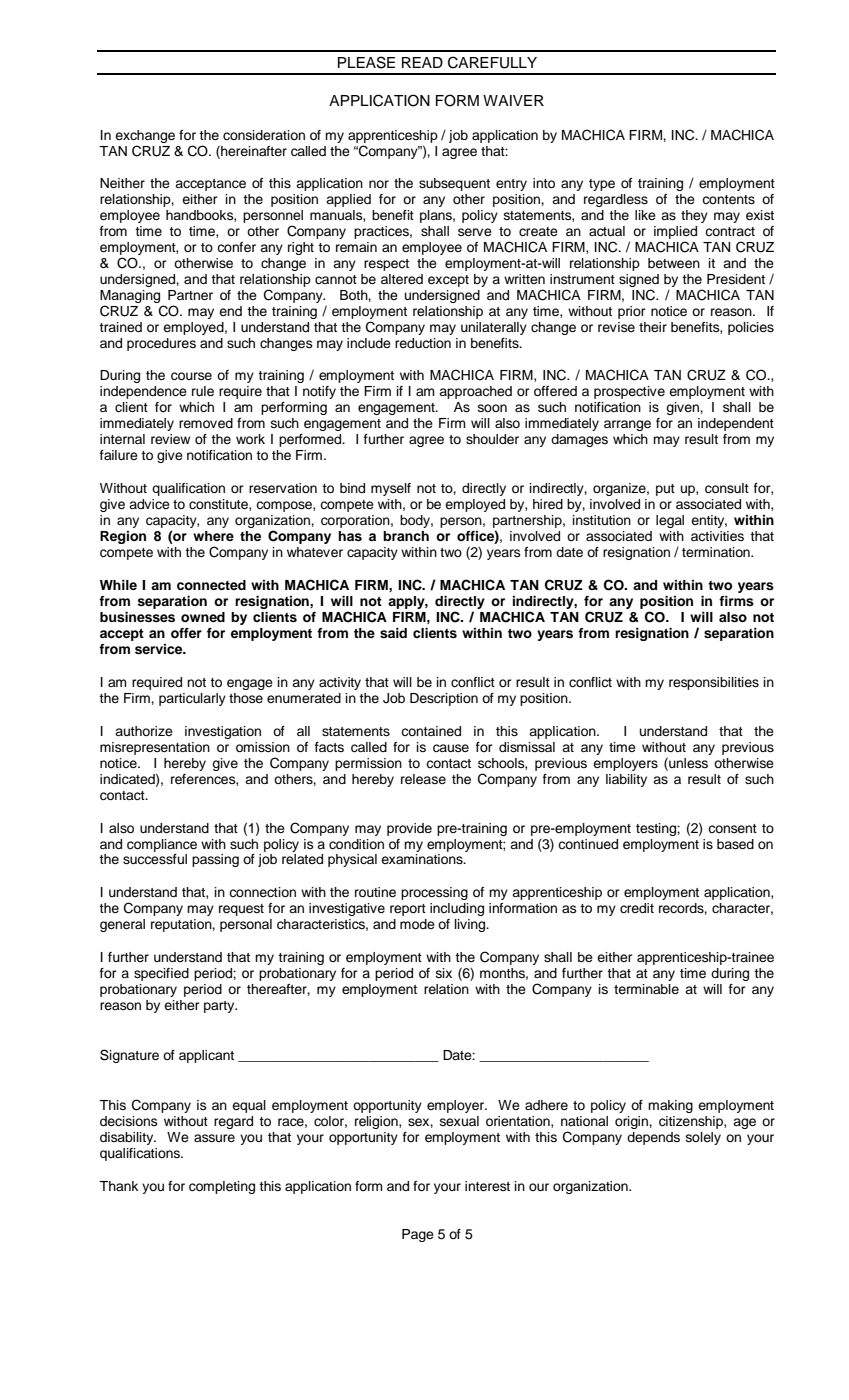 This page has width=849, height=1400. What do you see at coordinates (264, 135) in the page?
I see `consideration` at bounding box center [264, 135].
